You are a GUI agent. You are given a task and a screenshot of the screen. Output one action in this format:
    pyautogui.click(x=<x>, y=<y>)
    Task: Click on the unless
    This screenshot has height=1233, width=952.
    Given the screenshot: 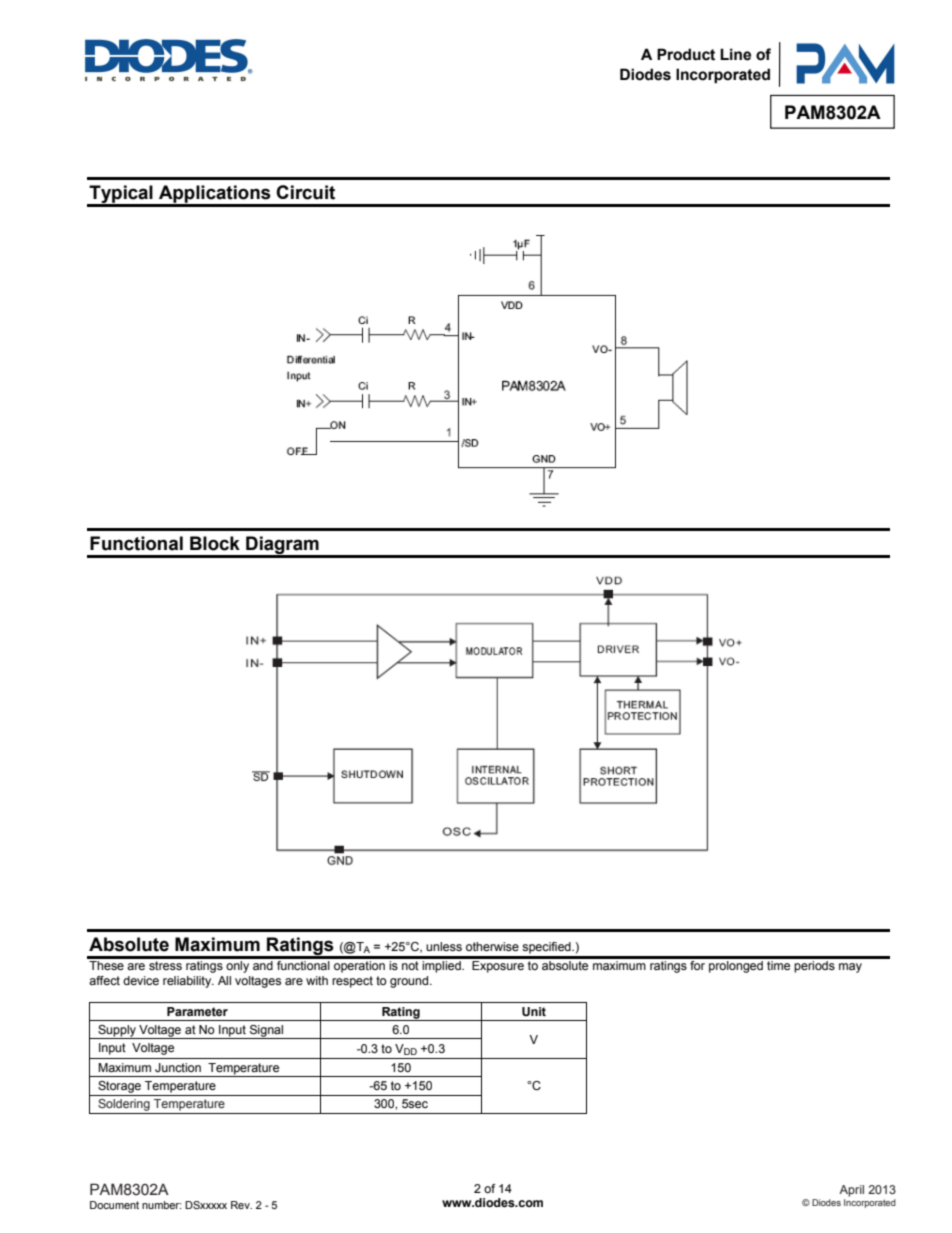 What is the action you would take?
    pyautogui.click(x=444, y=946)
